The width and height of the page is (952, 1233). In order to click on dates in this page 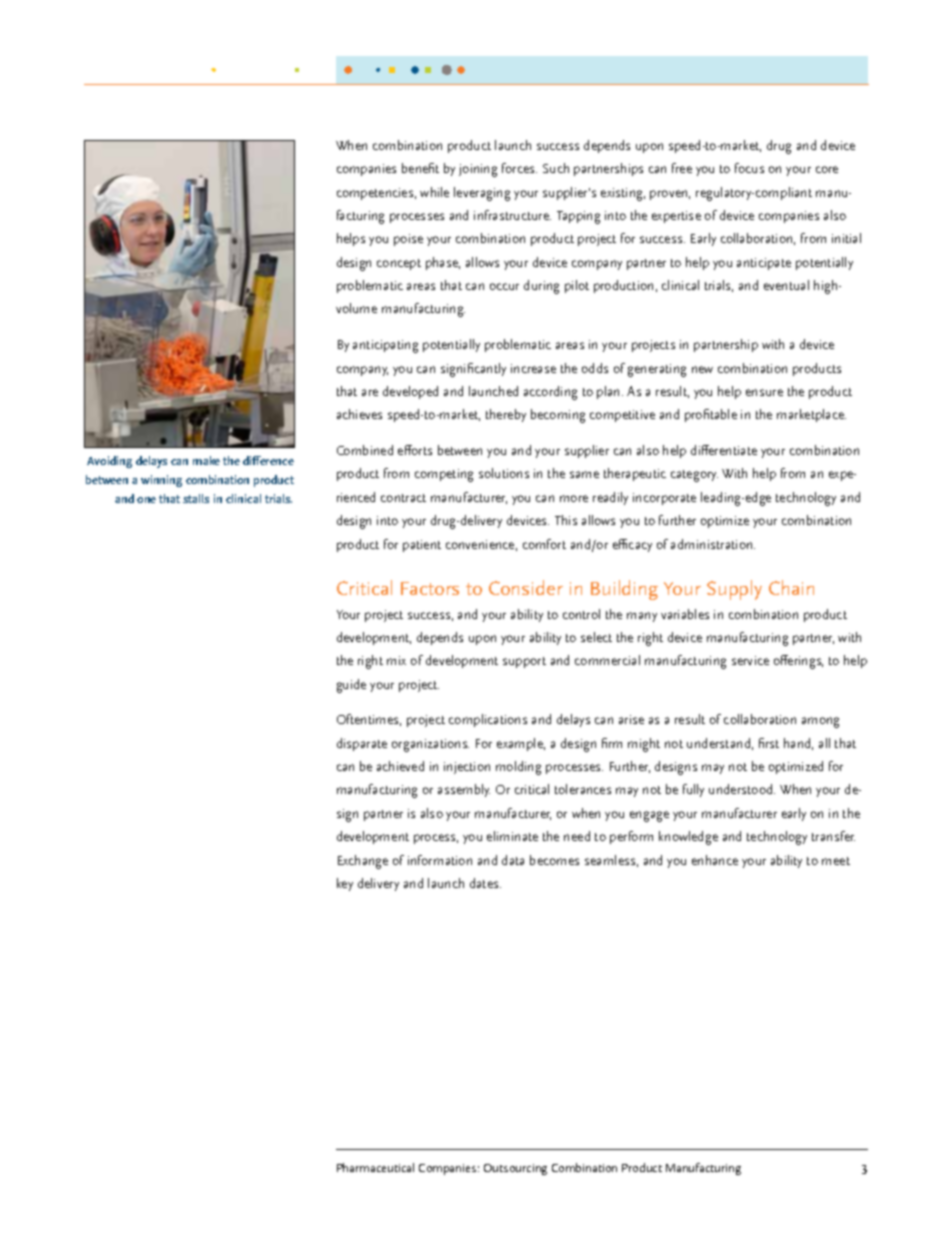, I will do `click(485, 883)`.
